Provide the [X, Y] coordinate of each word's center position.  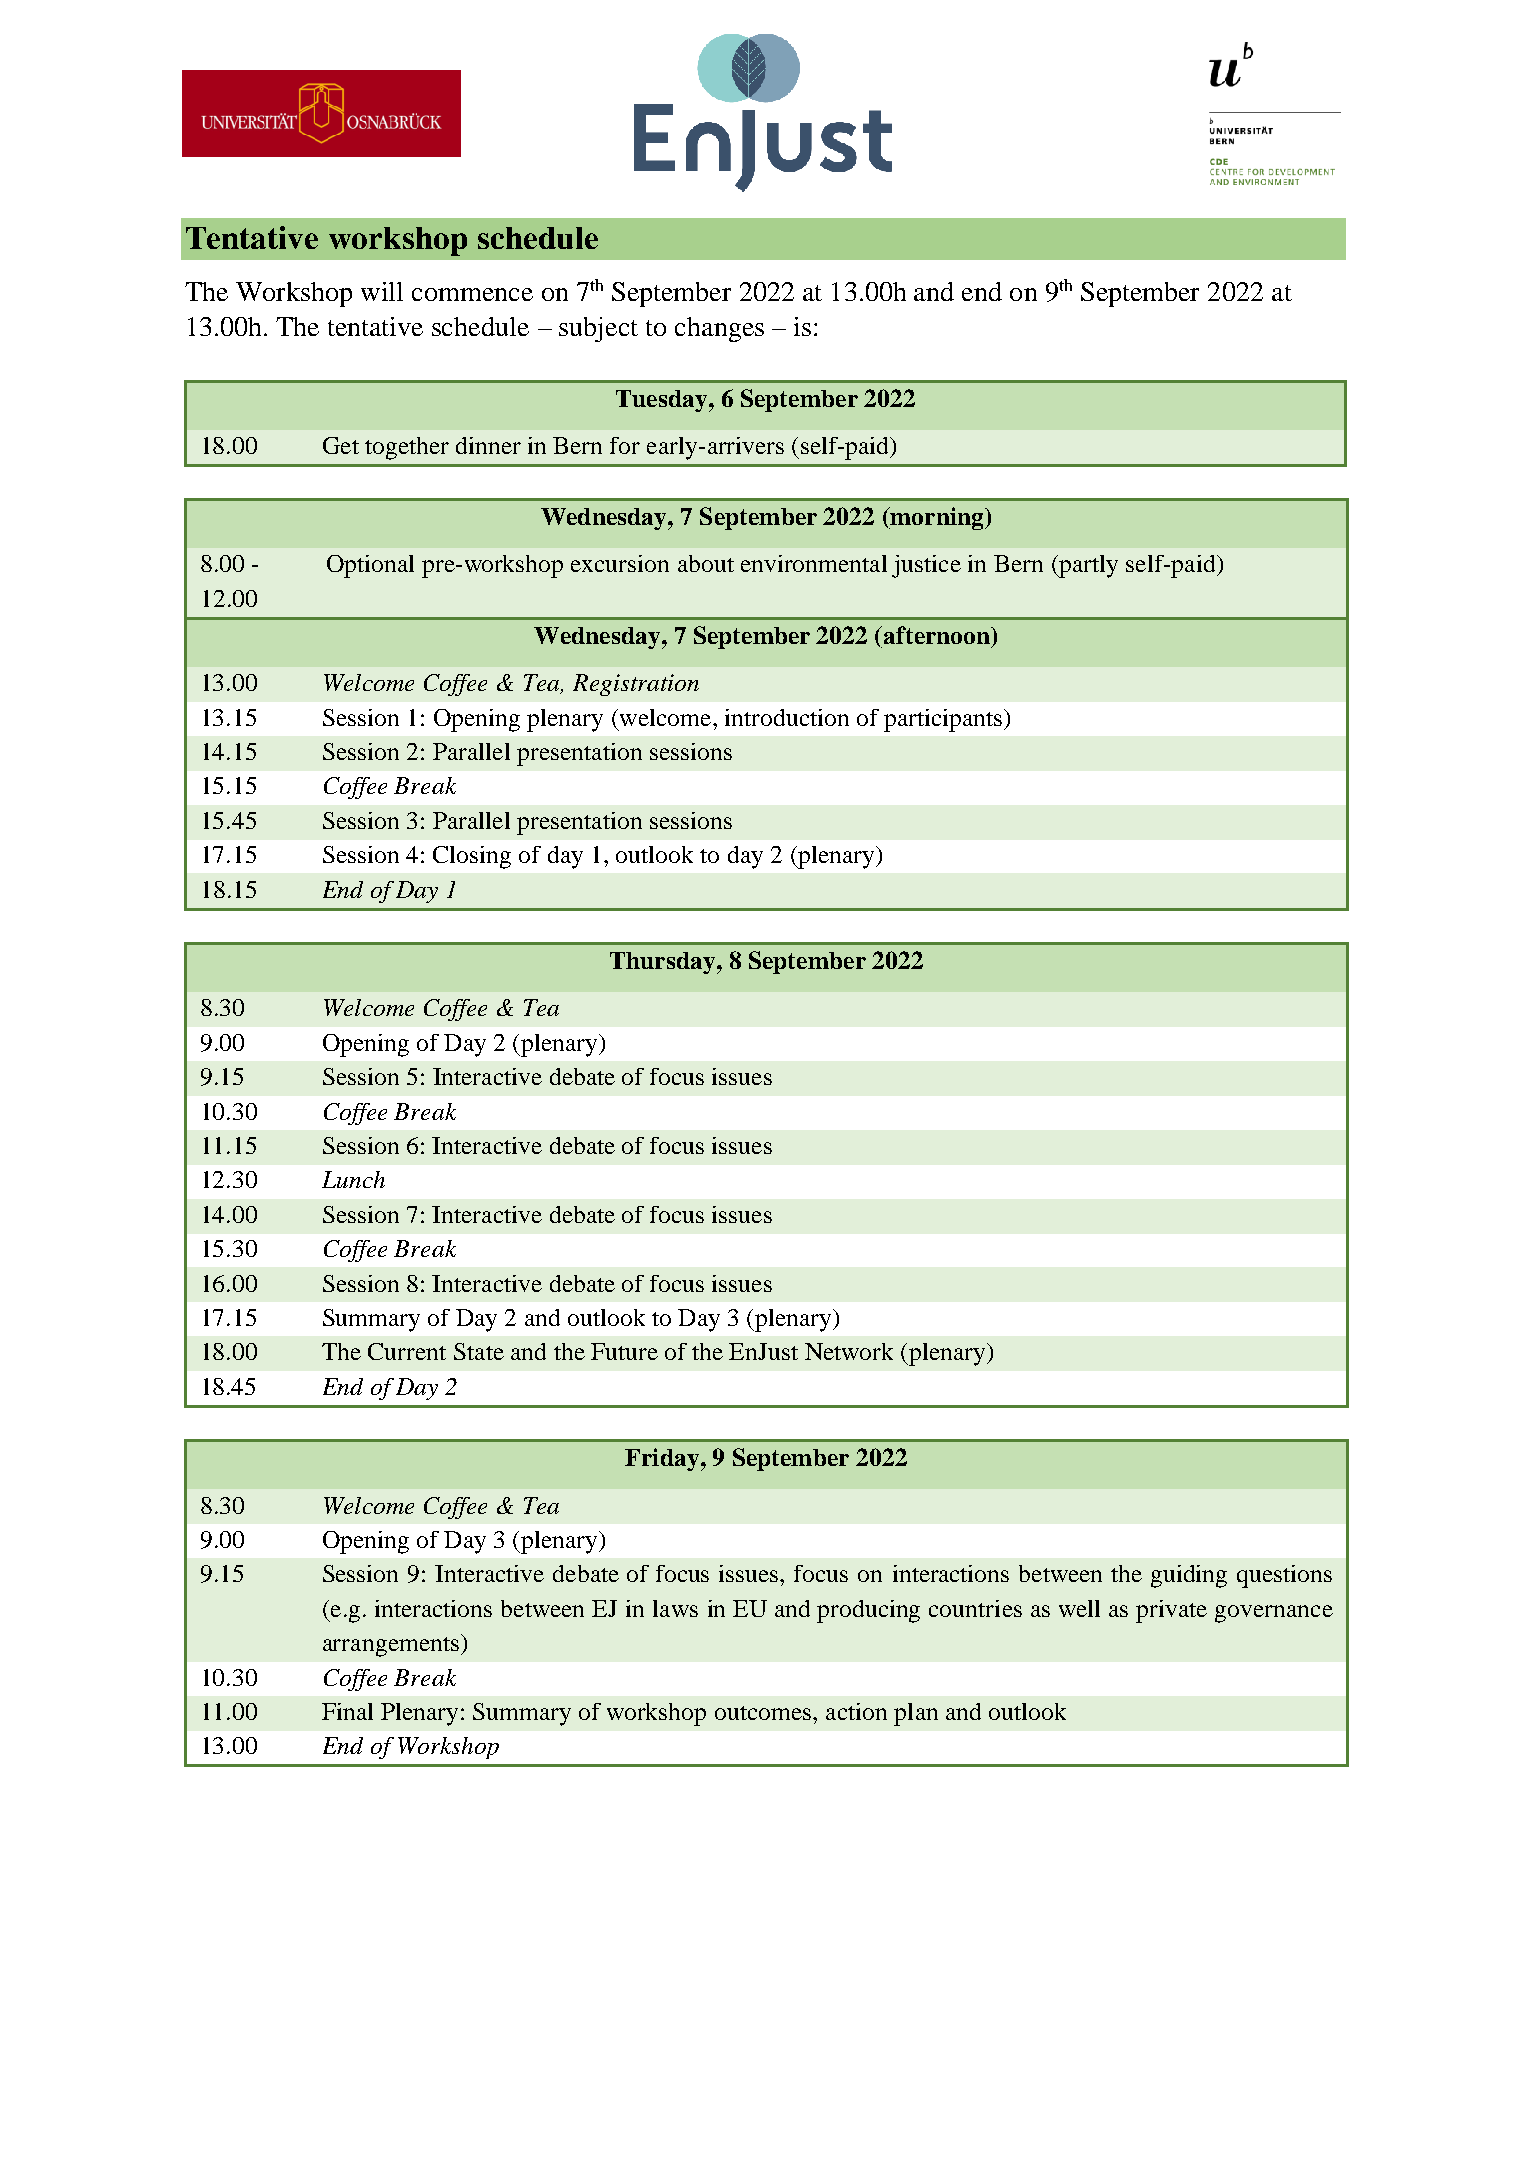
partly [1087, 566]
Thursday [664, 963]
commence [472, 294]
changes [719, 329]
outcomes [763, 1713]
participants [944, 720]
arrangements [391, 1647]
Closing [472, 857]
